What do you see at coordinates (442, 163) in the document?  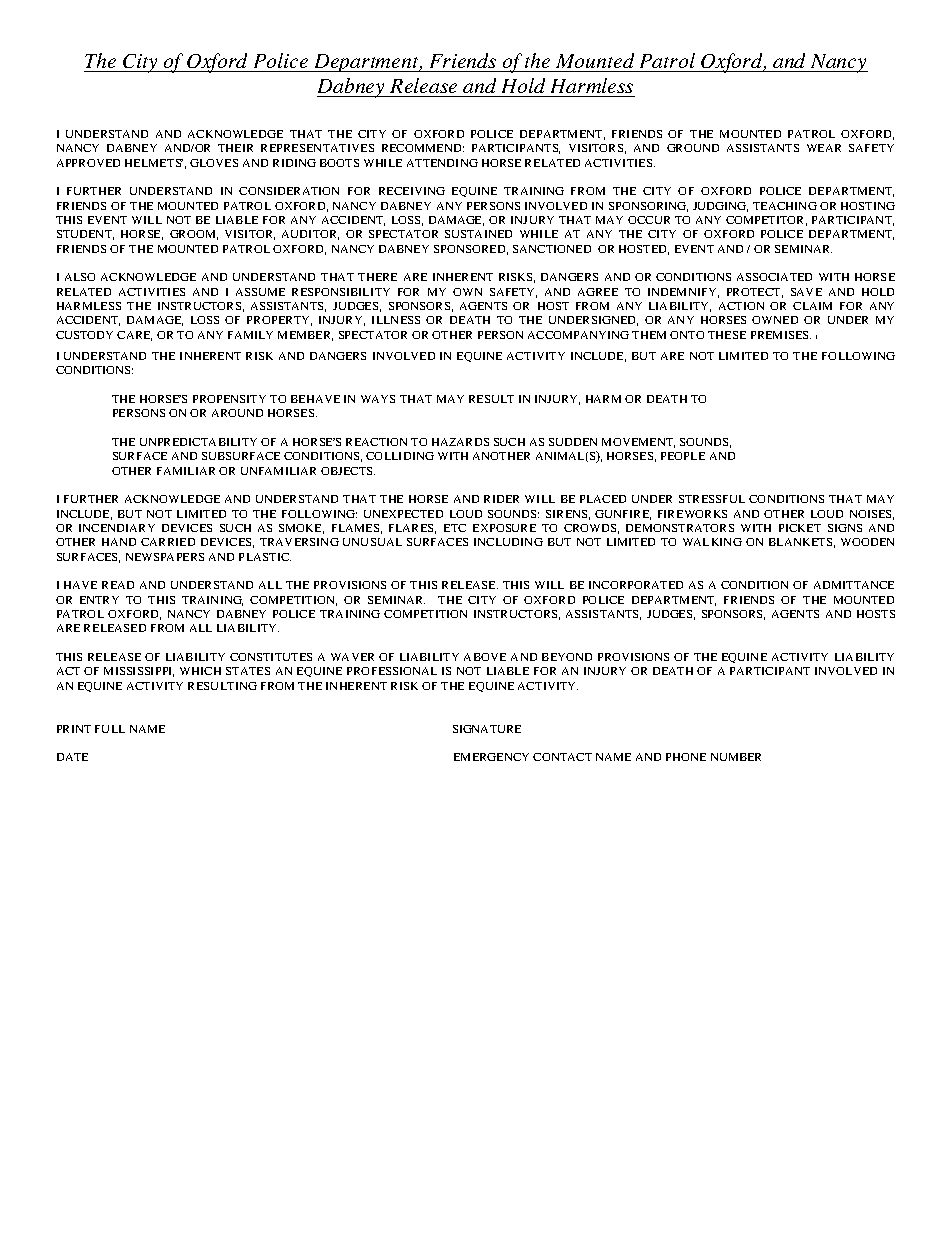 I see `ATTENDING` at bounding box center [442, 163].
